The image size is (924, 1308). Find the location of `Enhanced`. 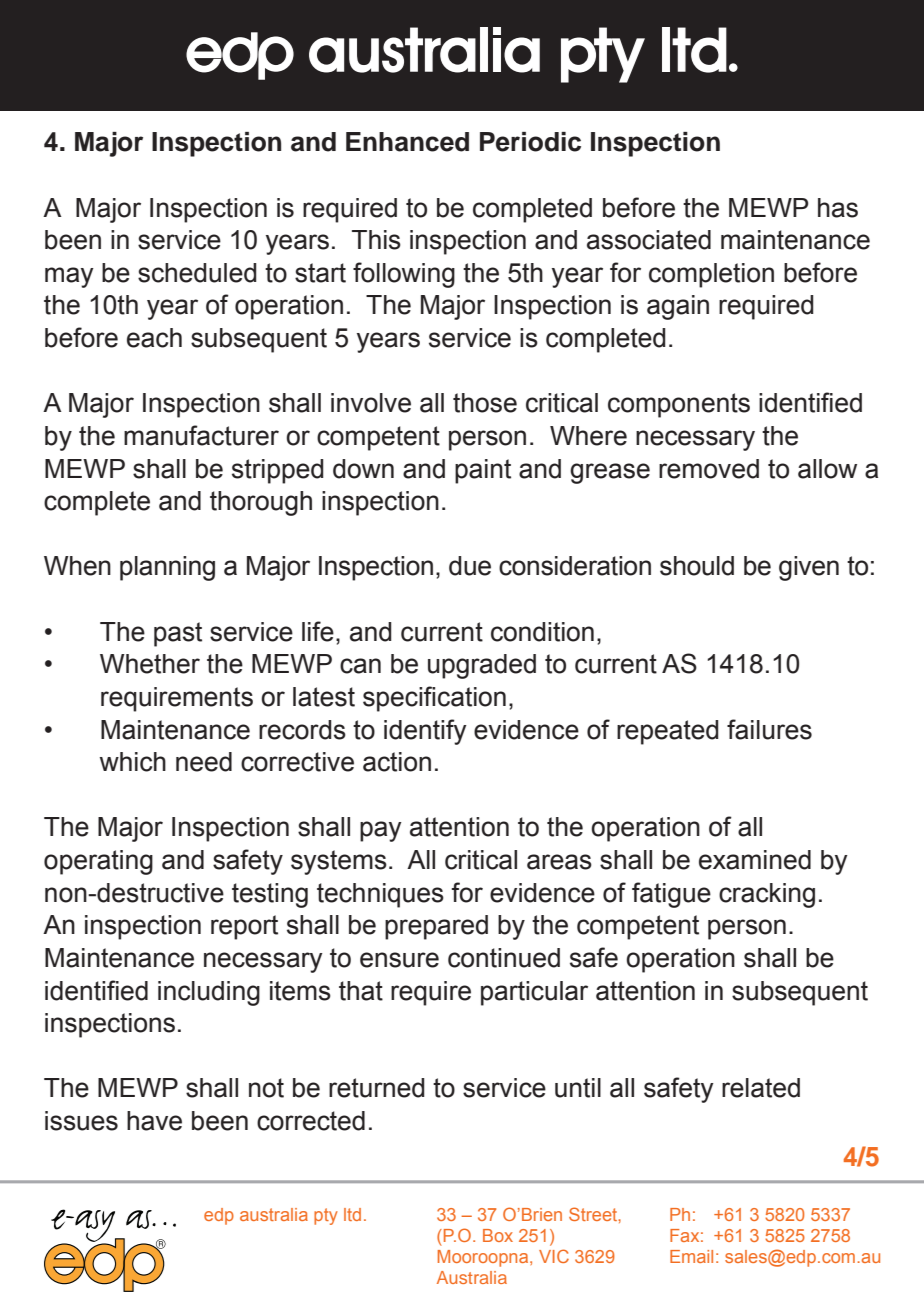

Enhanced is located at coordinates (407, 142).
